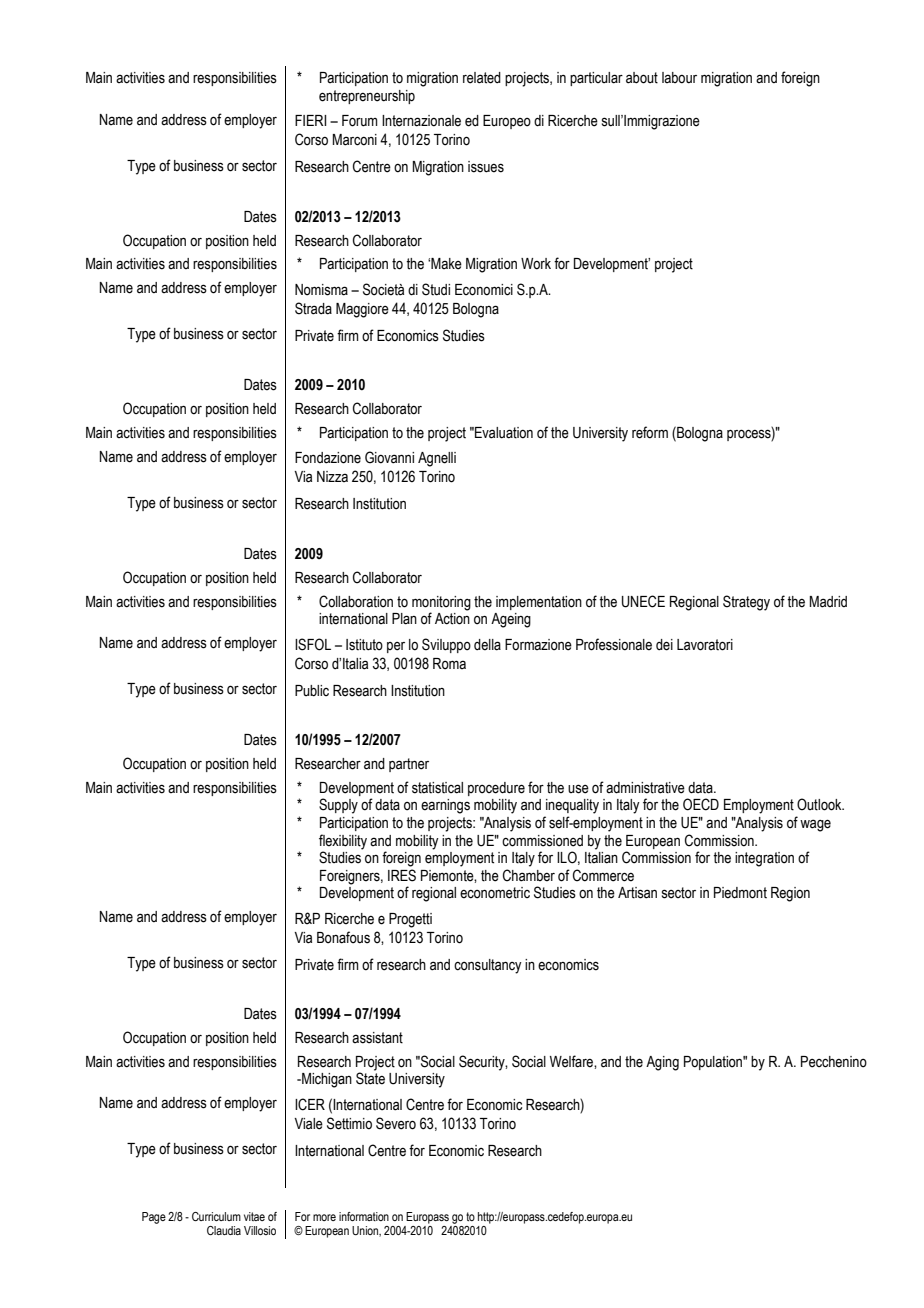 The width and height of the page is (924, 1308). I want to click on della, so click(487, 645).
